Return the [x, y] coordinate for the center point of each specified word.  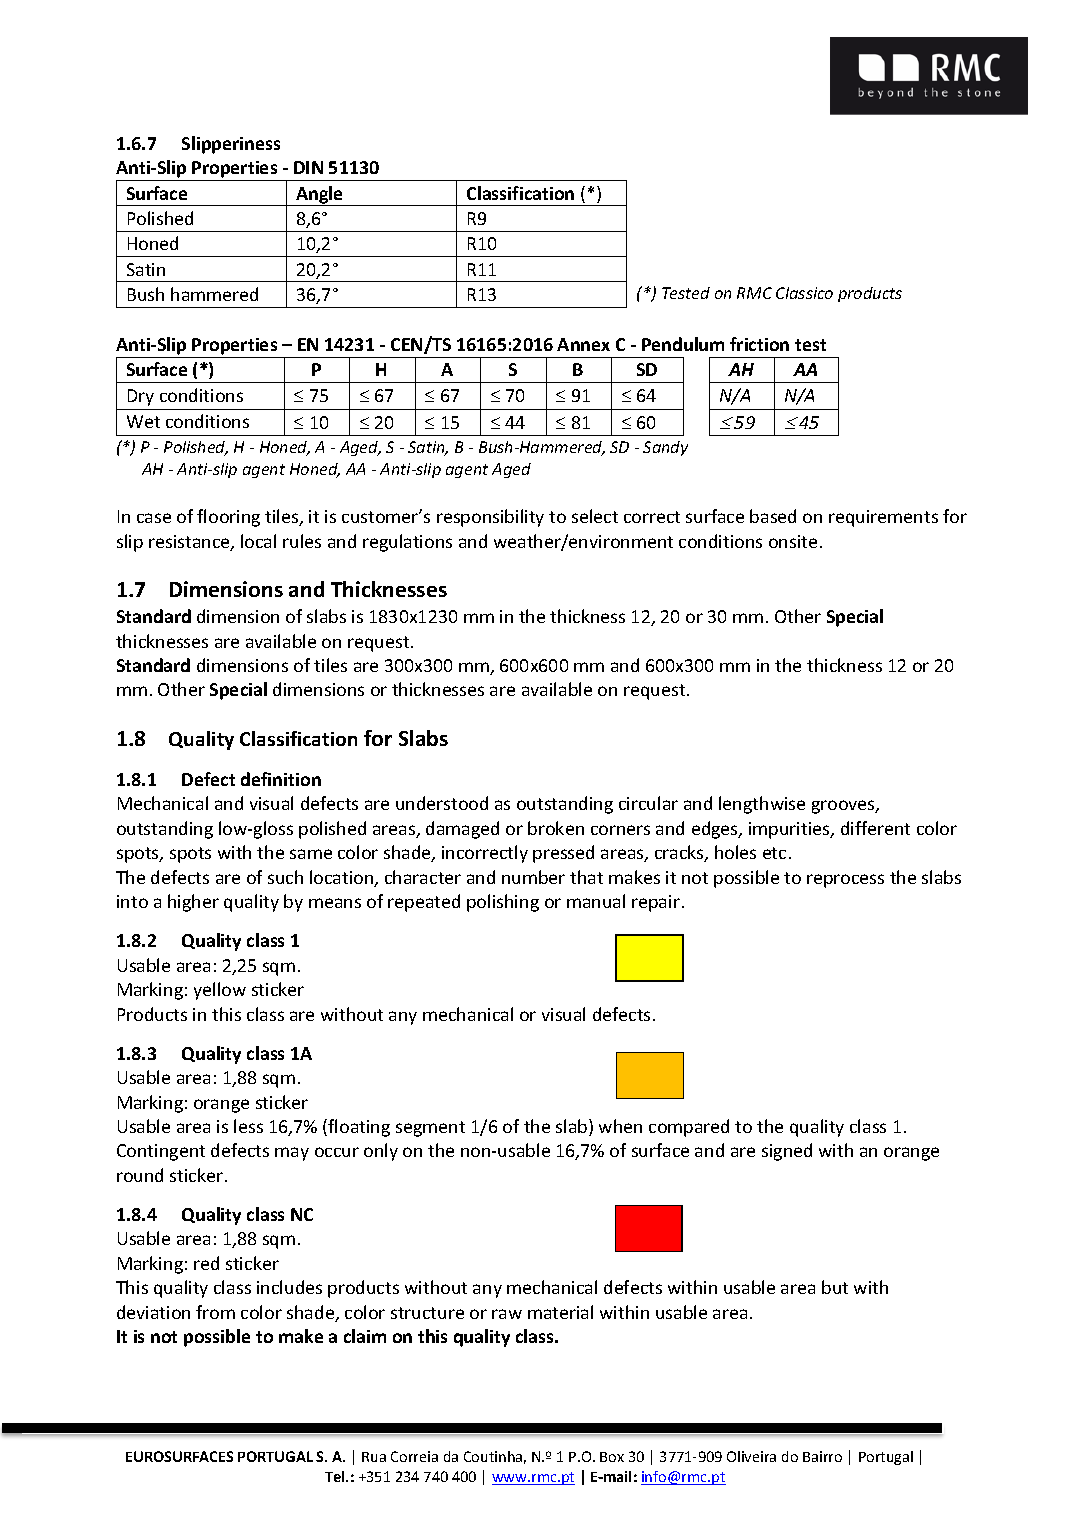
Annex [583, 344]
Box [612, 1457]
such [285, 877]
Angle [320, 196]
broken [556, 828]
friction [759, 344]
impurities [790, 830]
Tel [336, 1476]
